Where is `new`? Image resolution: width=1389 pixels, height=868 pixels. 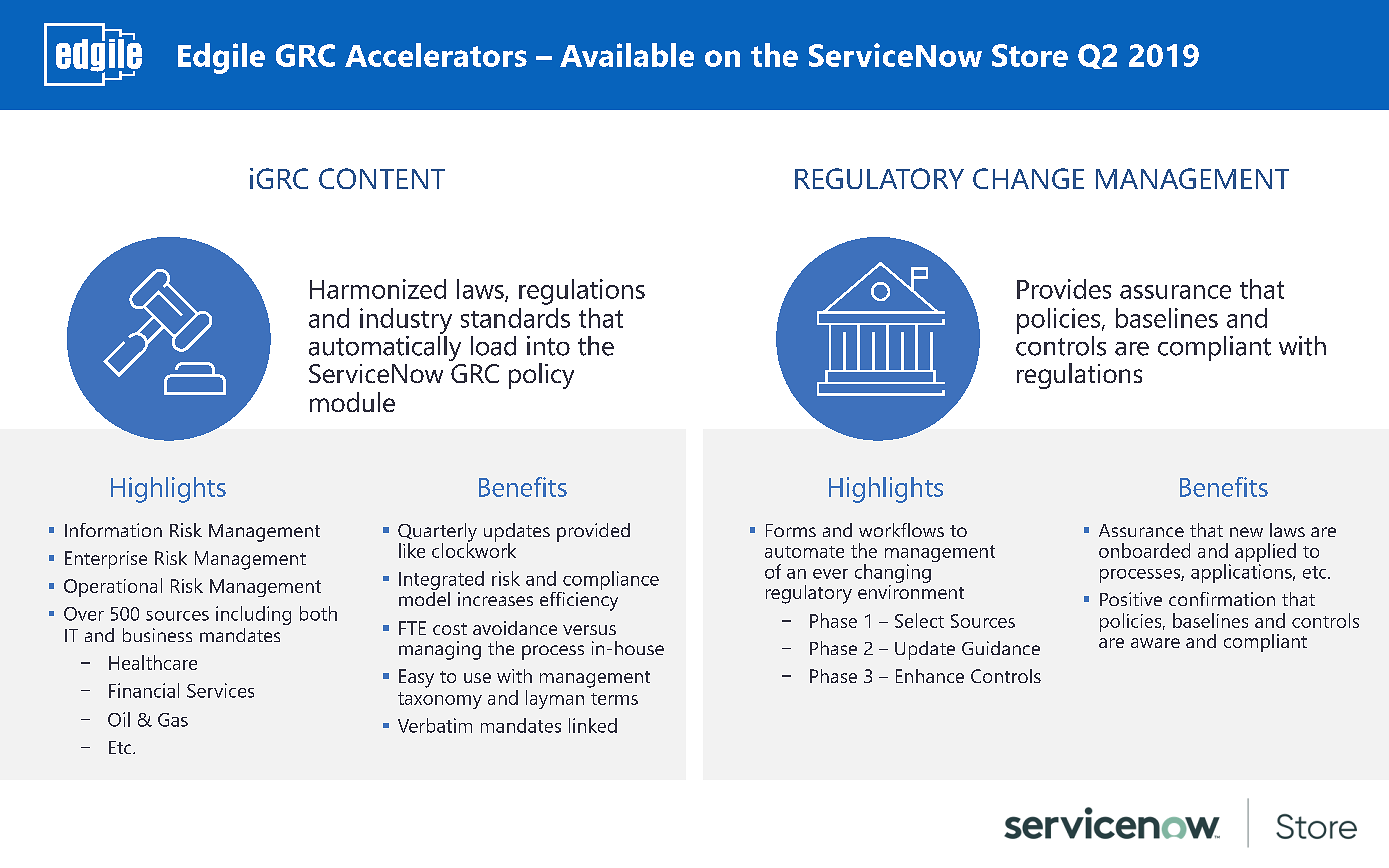 new is located at coordinates (1246, 532).
